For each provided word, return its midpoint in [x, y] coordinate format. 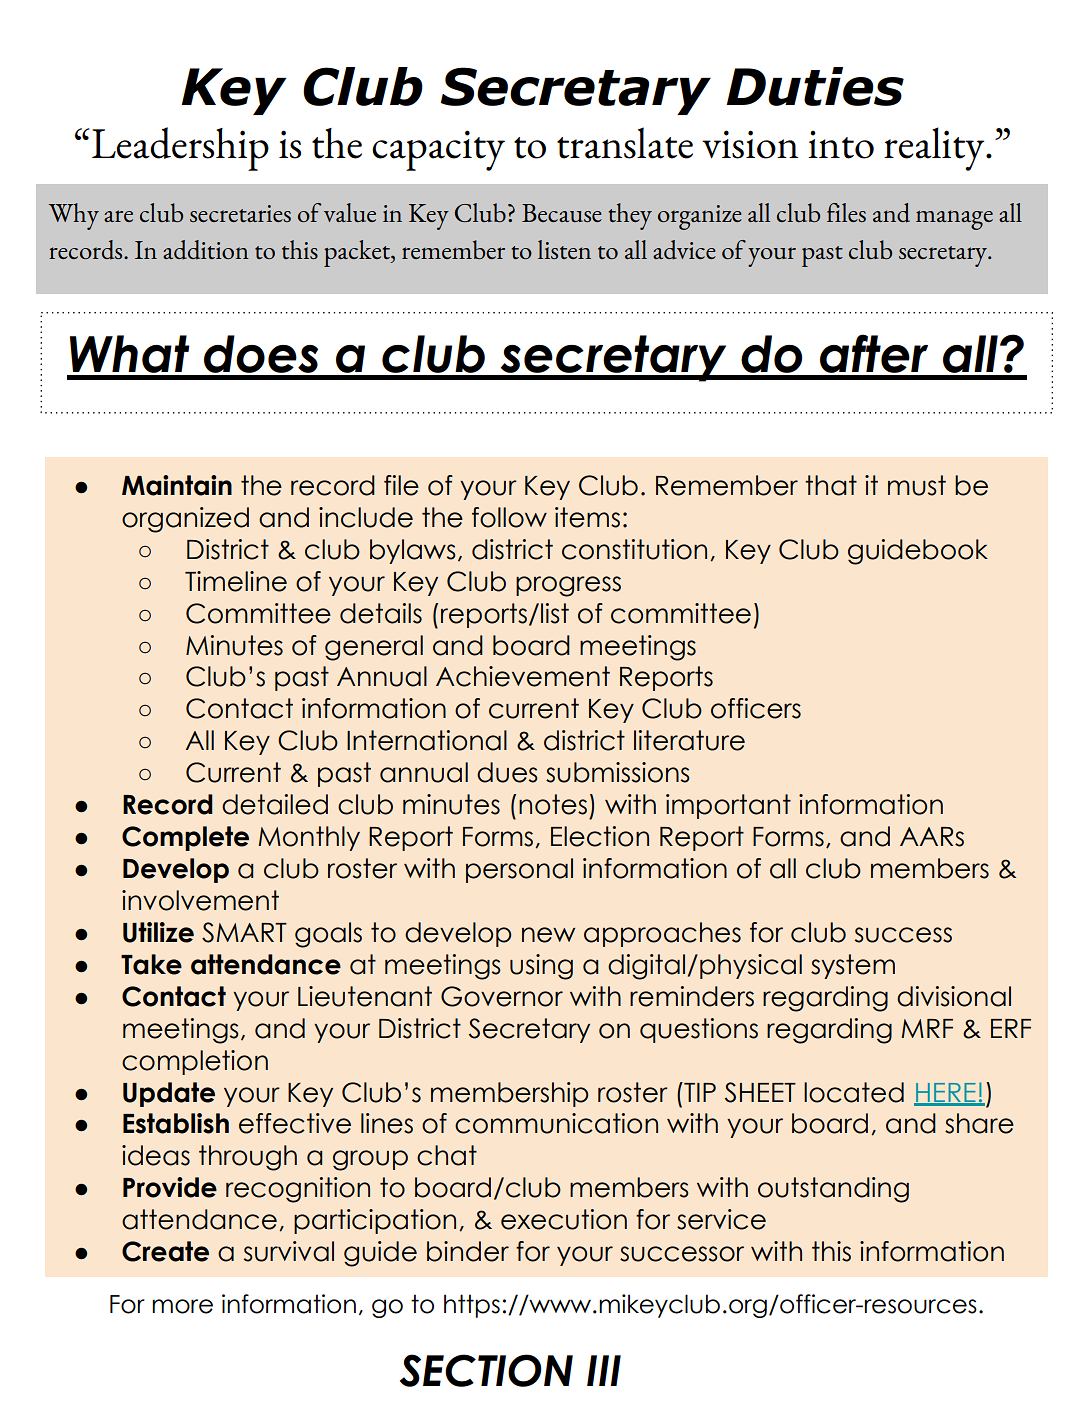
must [917, 485]
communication [556, 1123]
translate [625, 143]
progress [568, 586]
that [831, 485]
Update [169, 1094]
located [854, 1092]
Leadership [180, 149]
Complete [185, 838]
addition [206, 250]
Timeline [236, 581]
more [182, 1306]
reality [935, 149]
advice [684, 250]
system [853, 966]
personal [519, 870]
